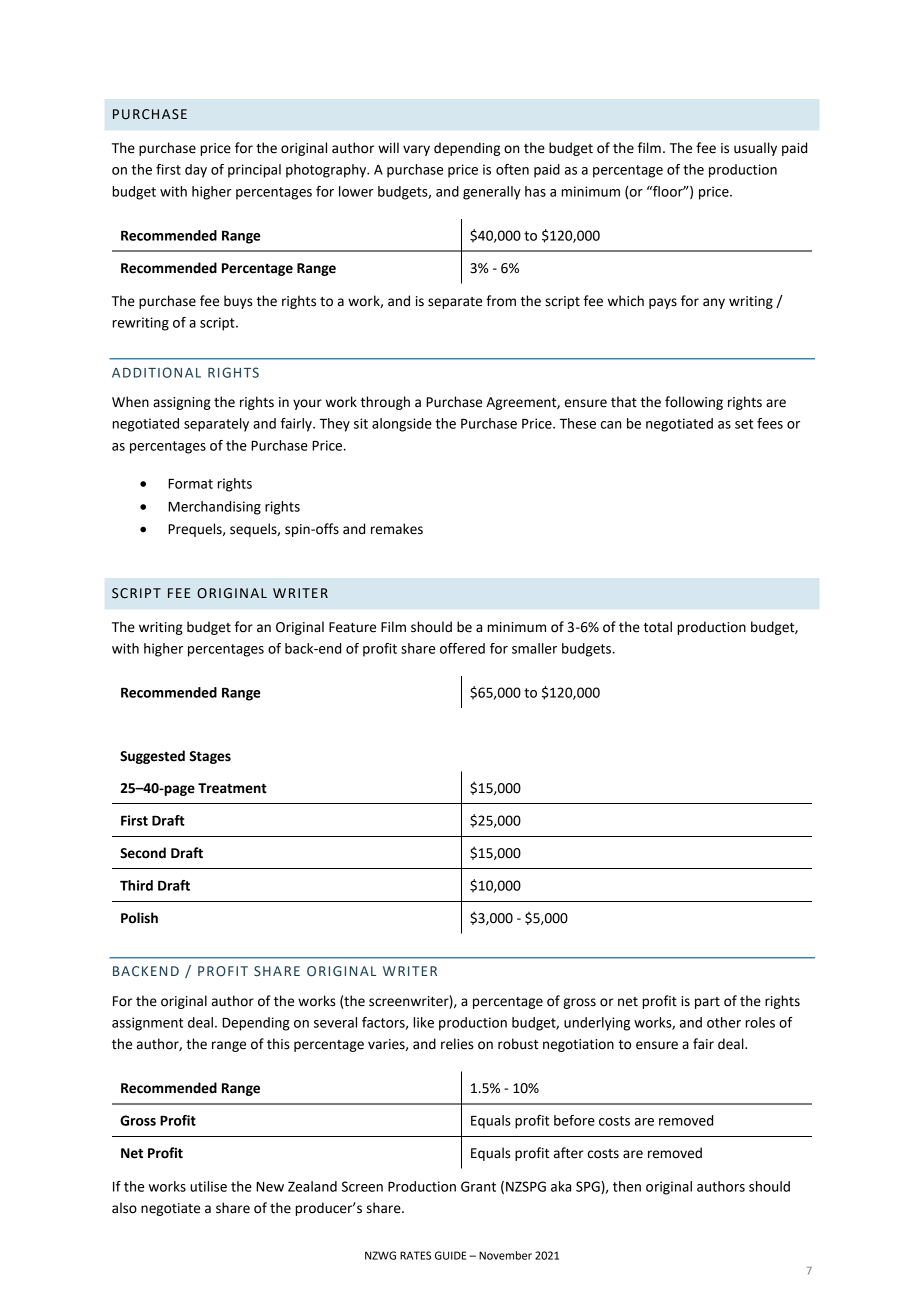  I want to click on utilise, so click(208, 1186).
